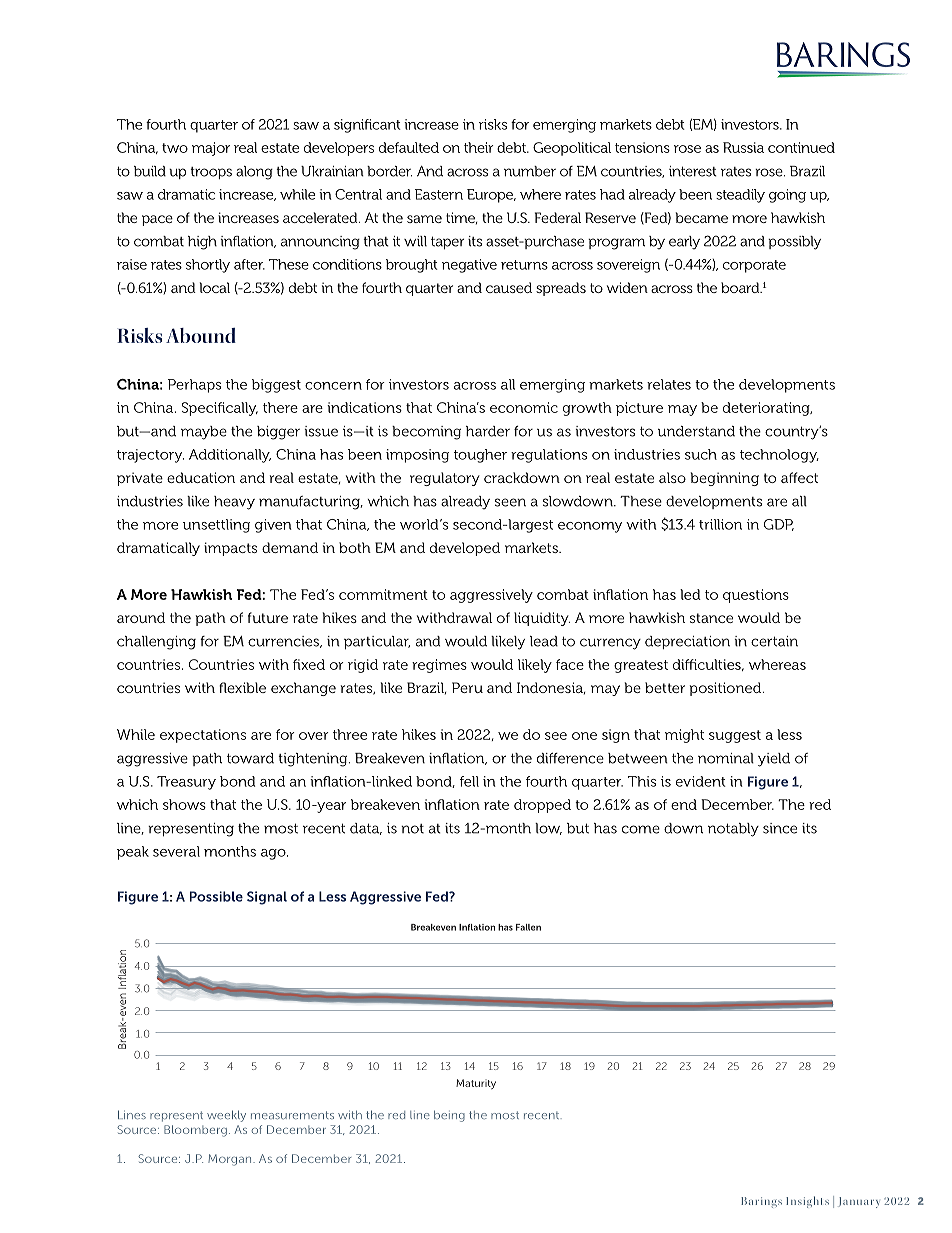 The image size is (952, 1233). I want to click on troops, so click(211, 173).
